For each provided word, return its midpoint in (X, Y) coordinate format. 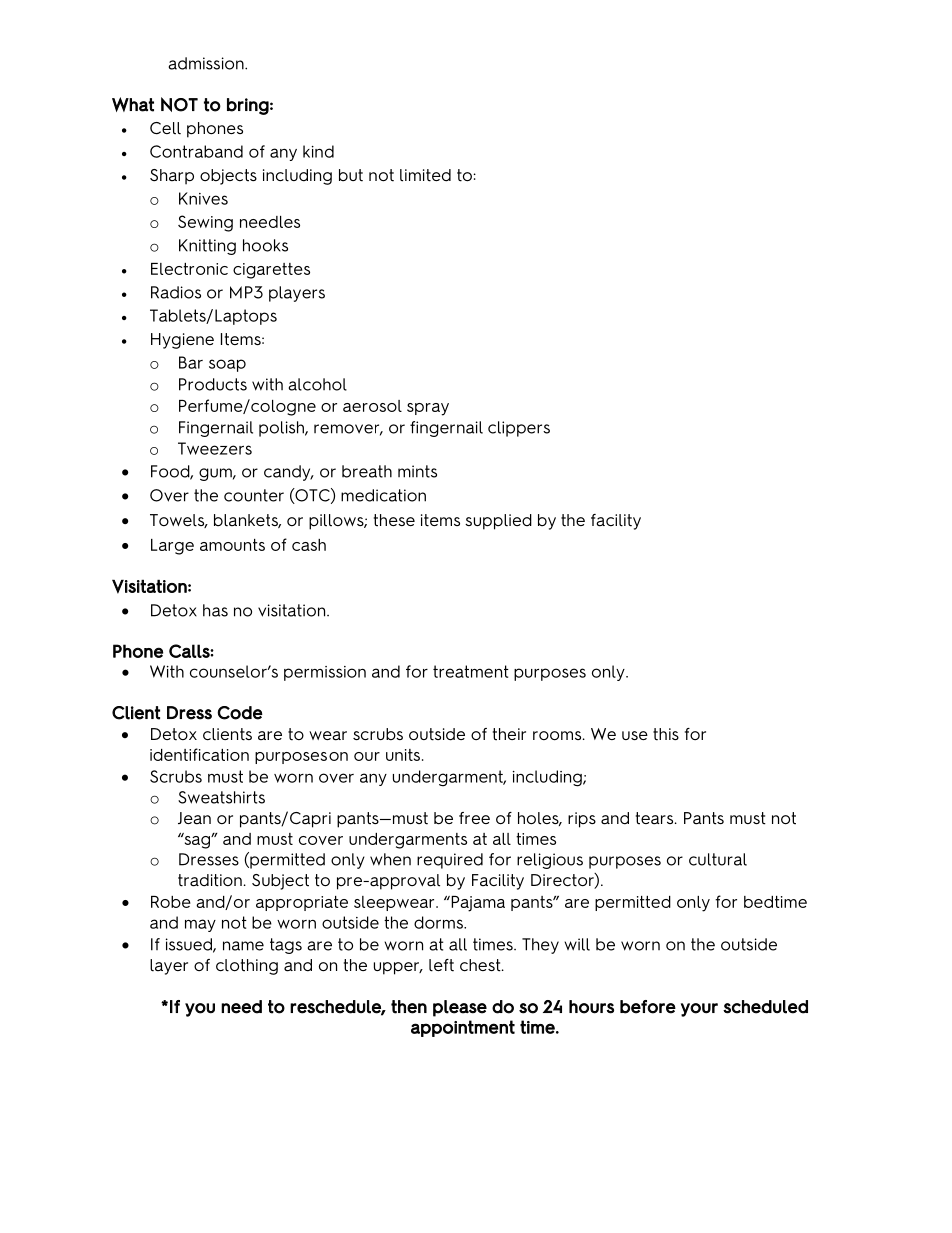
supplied (498, 522)
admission (207, 63)
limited (425, 175)
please (460, 1008)
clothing (247, 967)
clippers (519, 429)
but (351, 175)
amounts (232, 545)
